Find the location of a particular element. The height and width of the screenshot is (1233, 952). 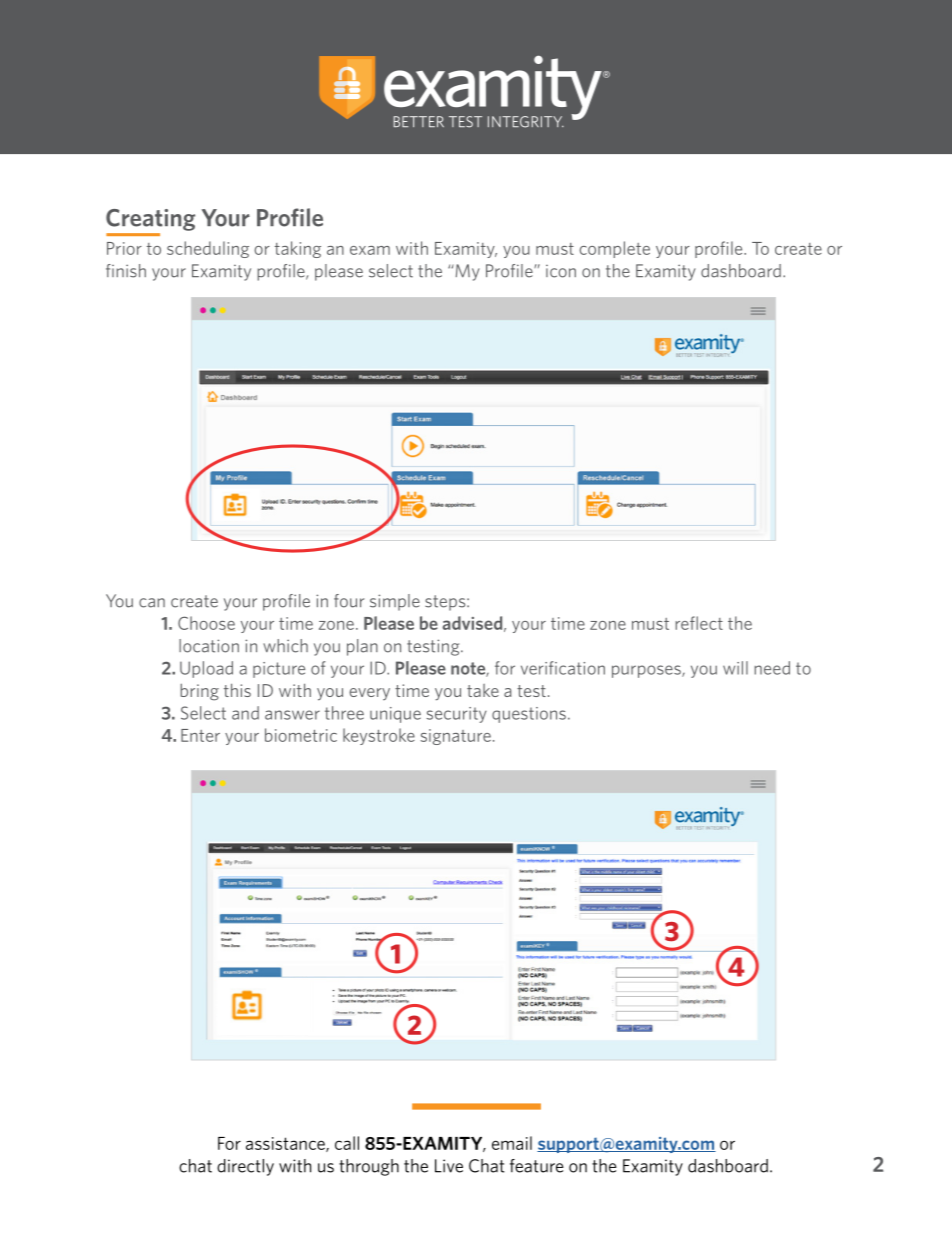

complete is located at coordinates (615, 249).
